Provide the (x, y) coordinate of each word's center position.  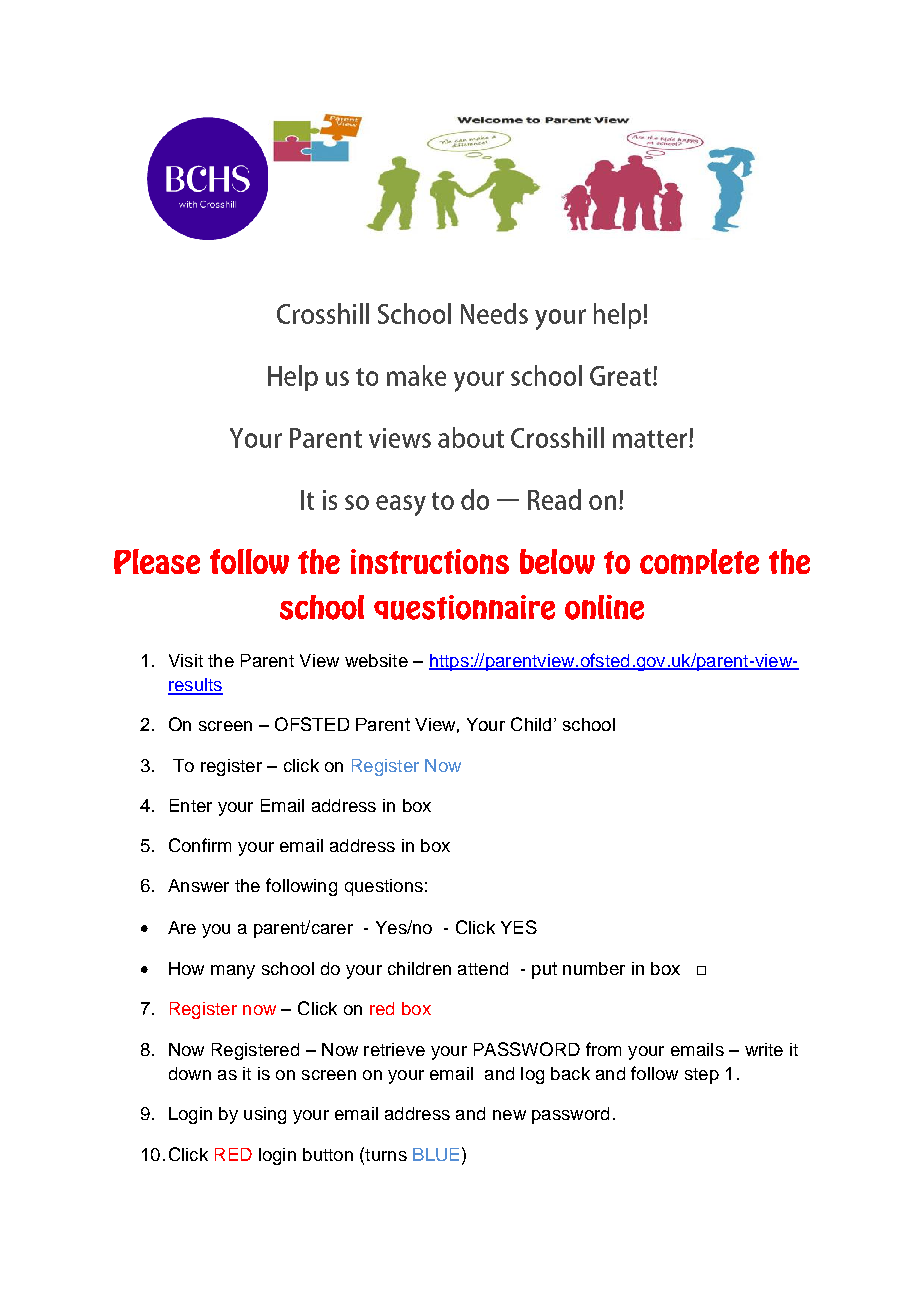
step (702, 1076)
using (265, 1115)
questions (384, 887)
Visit (186, 660)
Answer (198, 885)
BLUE (436, 1154)
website (376, 660)
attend (483, 968)
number (594, 968)
